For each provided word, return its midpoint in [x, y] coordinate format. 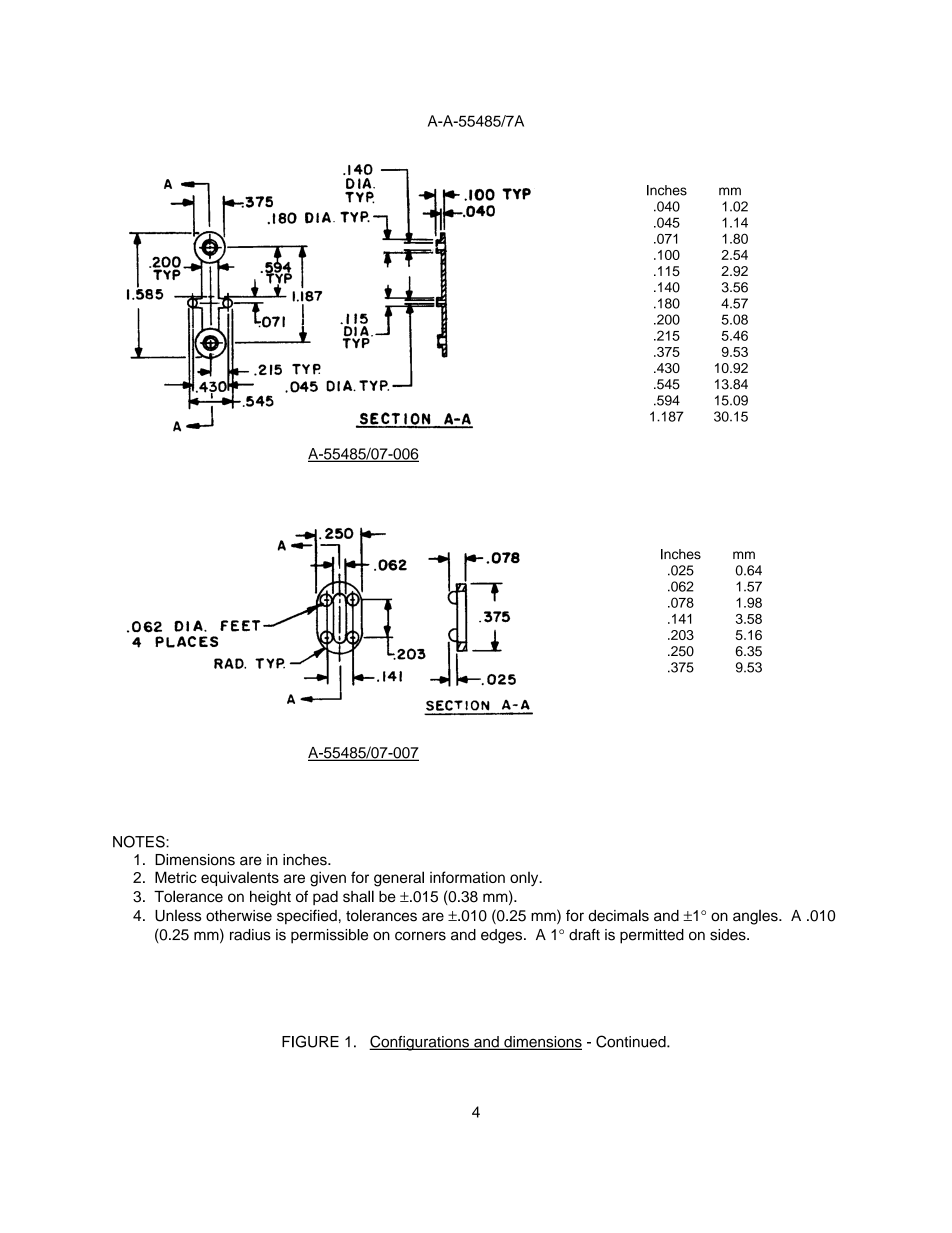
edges [503, 936]
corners [420, 936]
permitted [652, 936]
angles [756, 917]
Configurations [420, 1043]
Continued [632, 1041]
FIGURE [310, 1041]
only [525, 879]
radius [250, 935]
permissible [329, 936]
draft [584, 934]
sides [729, 935]
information [467, 877]
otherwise [239, 916]
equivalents [240, 878]
